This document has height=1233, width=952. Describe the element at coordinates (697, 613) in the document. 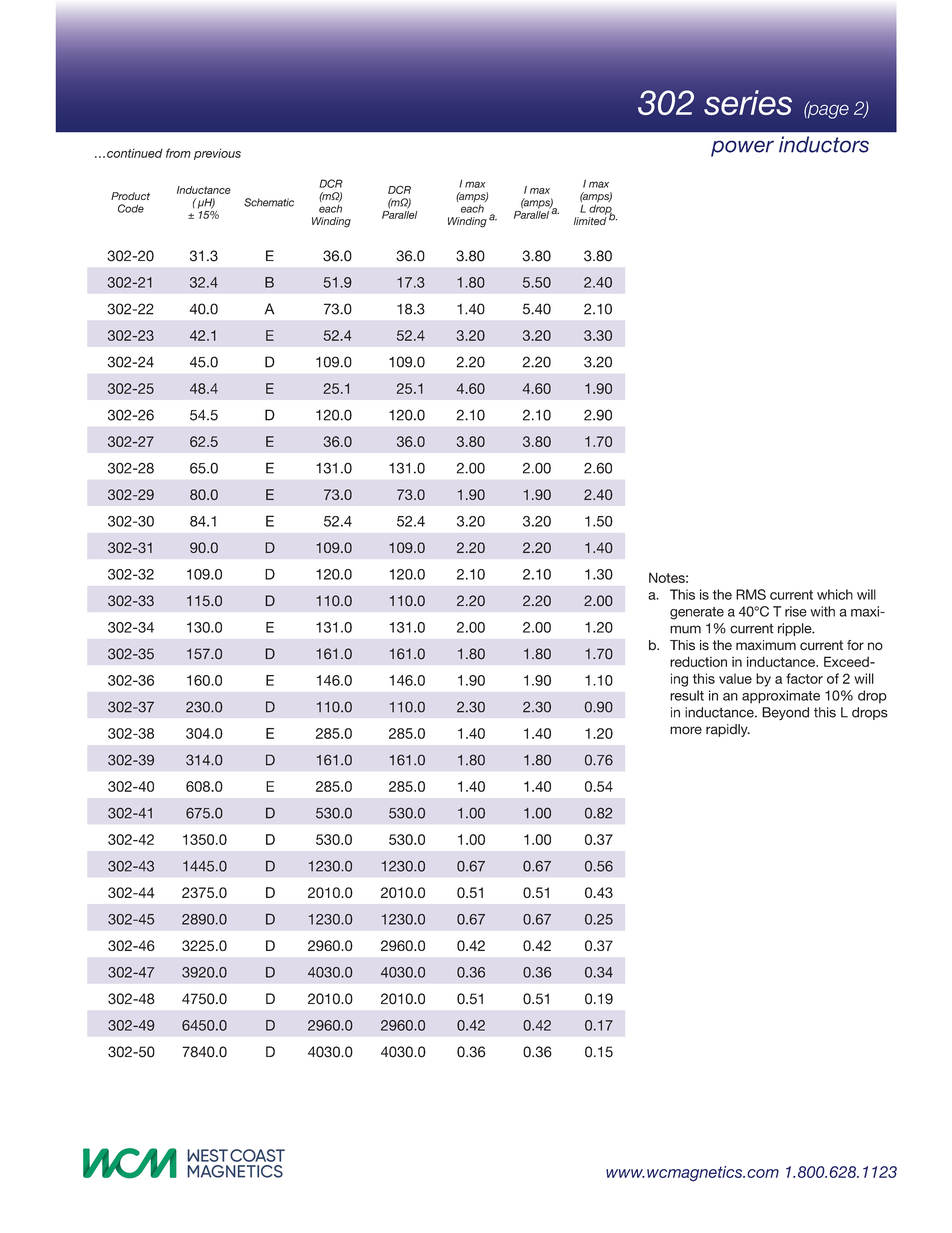

I see `generate` at that location.
